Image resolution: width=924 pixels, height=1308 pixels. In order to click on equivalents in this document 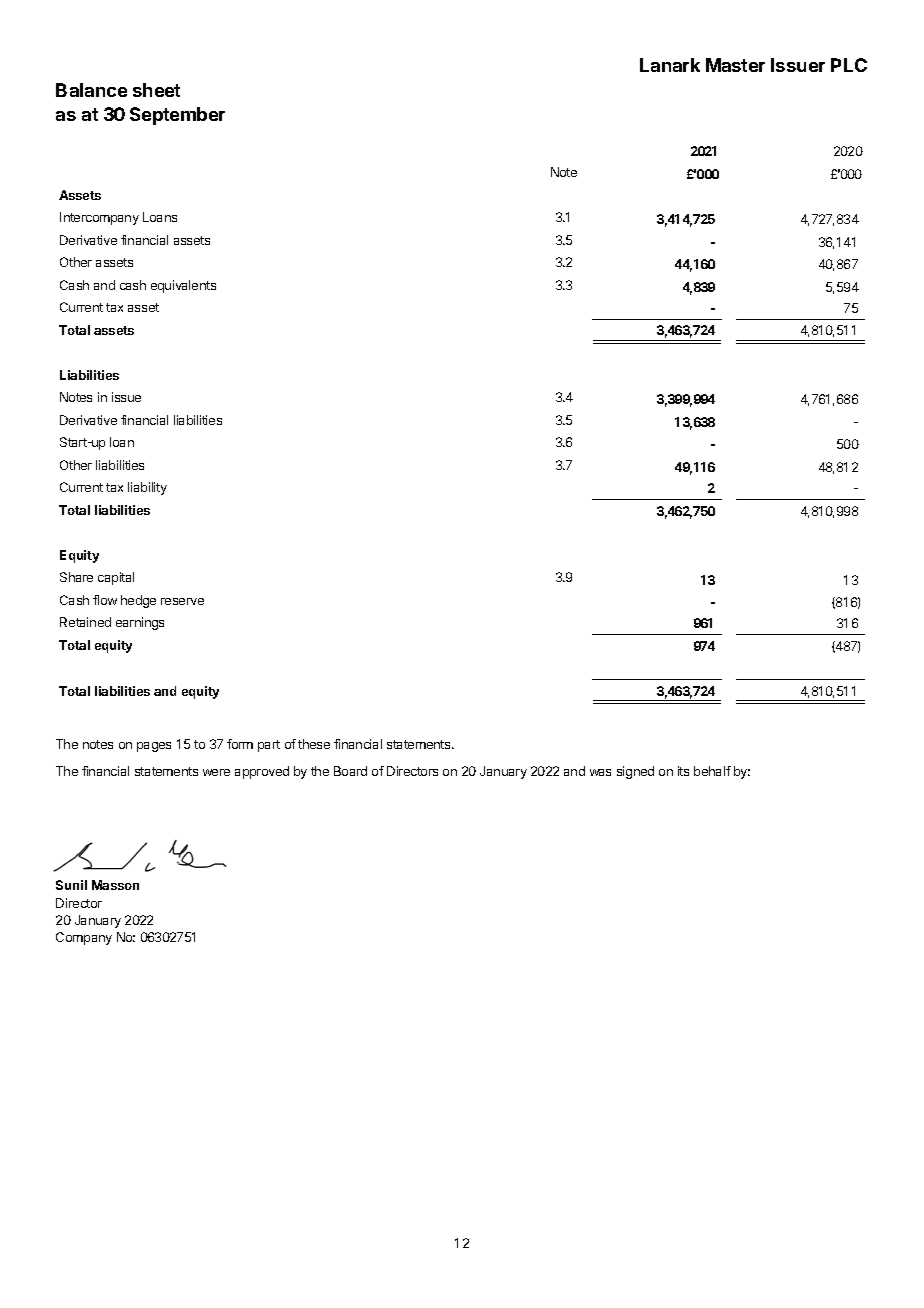, I will do `click(183, 286)`.
